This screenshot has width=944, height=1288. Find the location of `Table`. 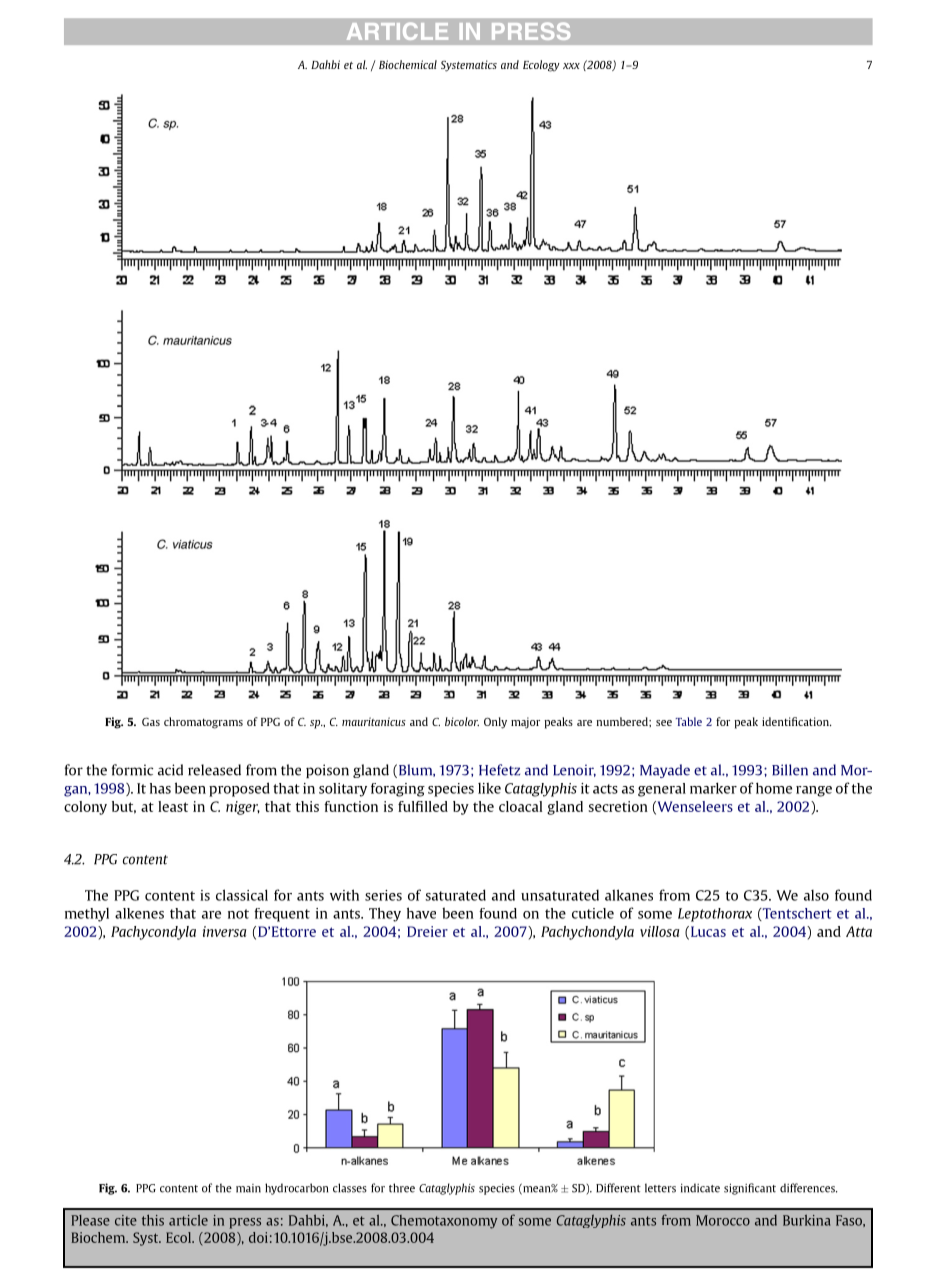

Table is located at coordinates (689, 721).
